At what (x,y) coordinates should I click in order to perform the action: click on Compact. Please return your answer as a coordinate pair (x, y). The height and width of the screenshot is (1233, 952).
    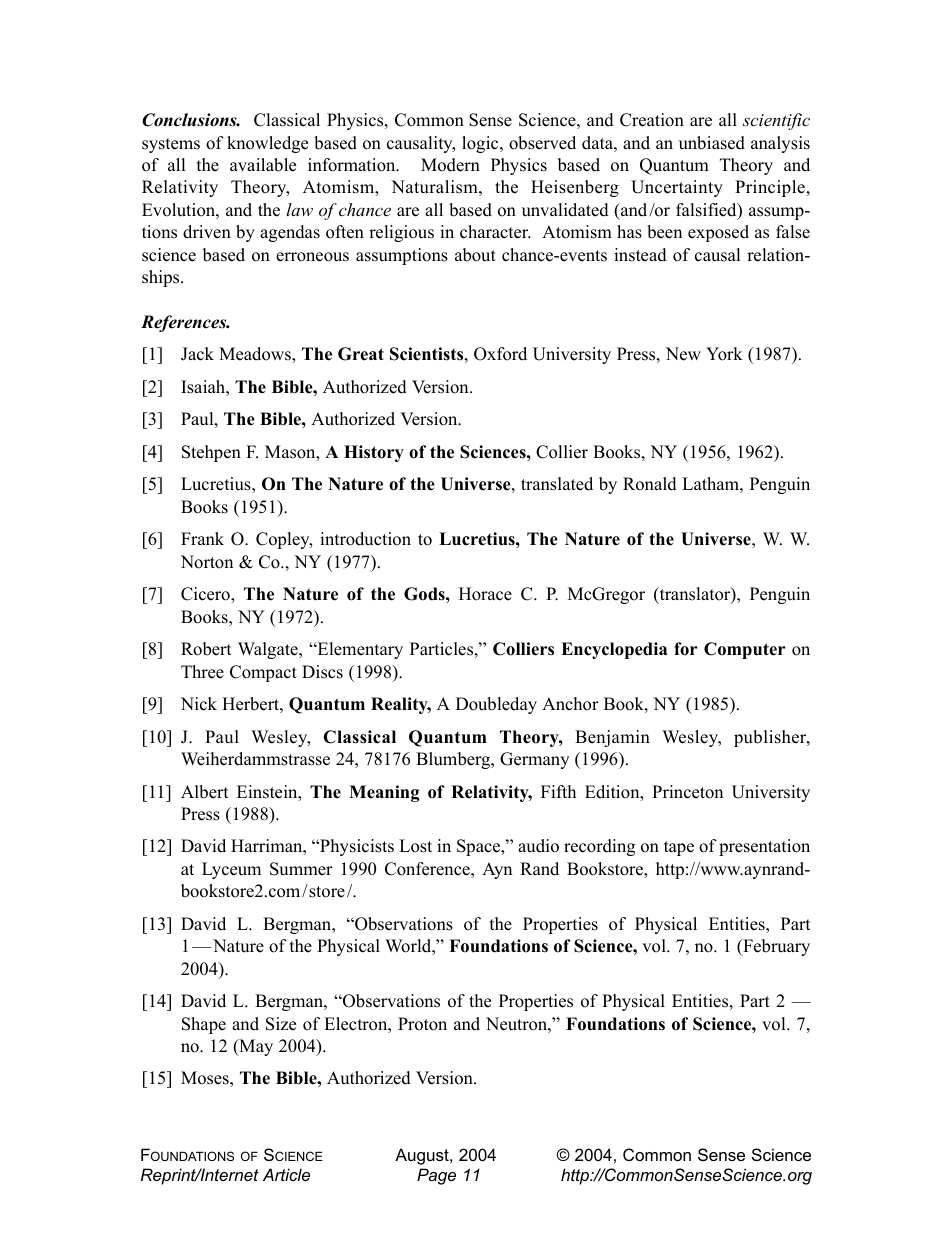
    Looking at the image, I should click on (263, 673).
